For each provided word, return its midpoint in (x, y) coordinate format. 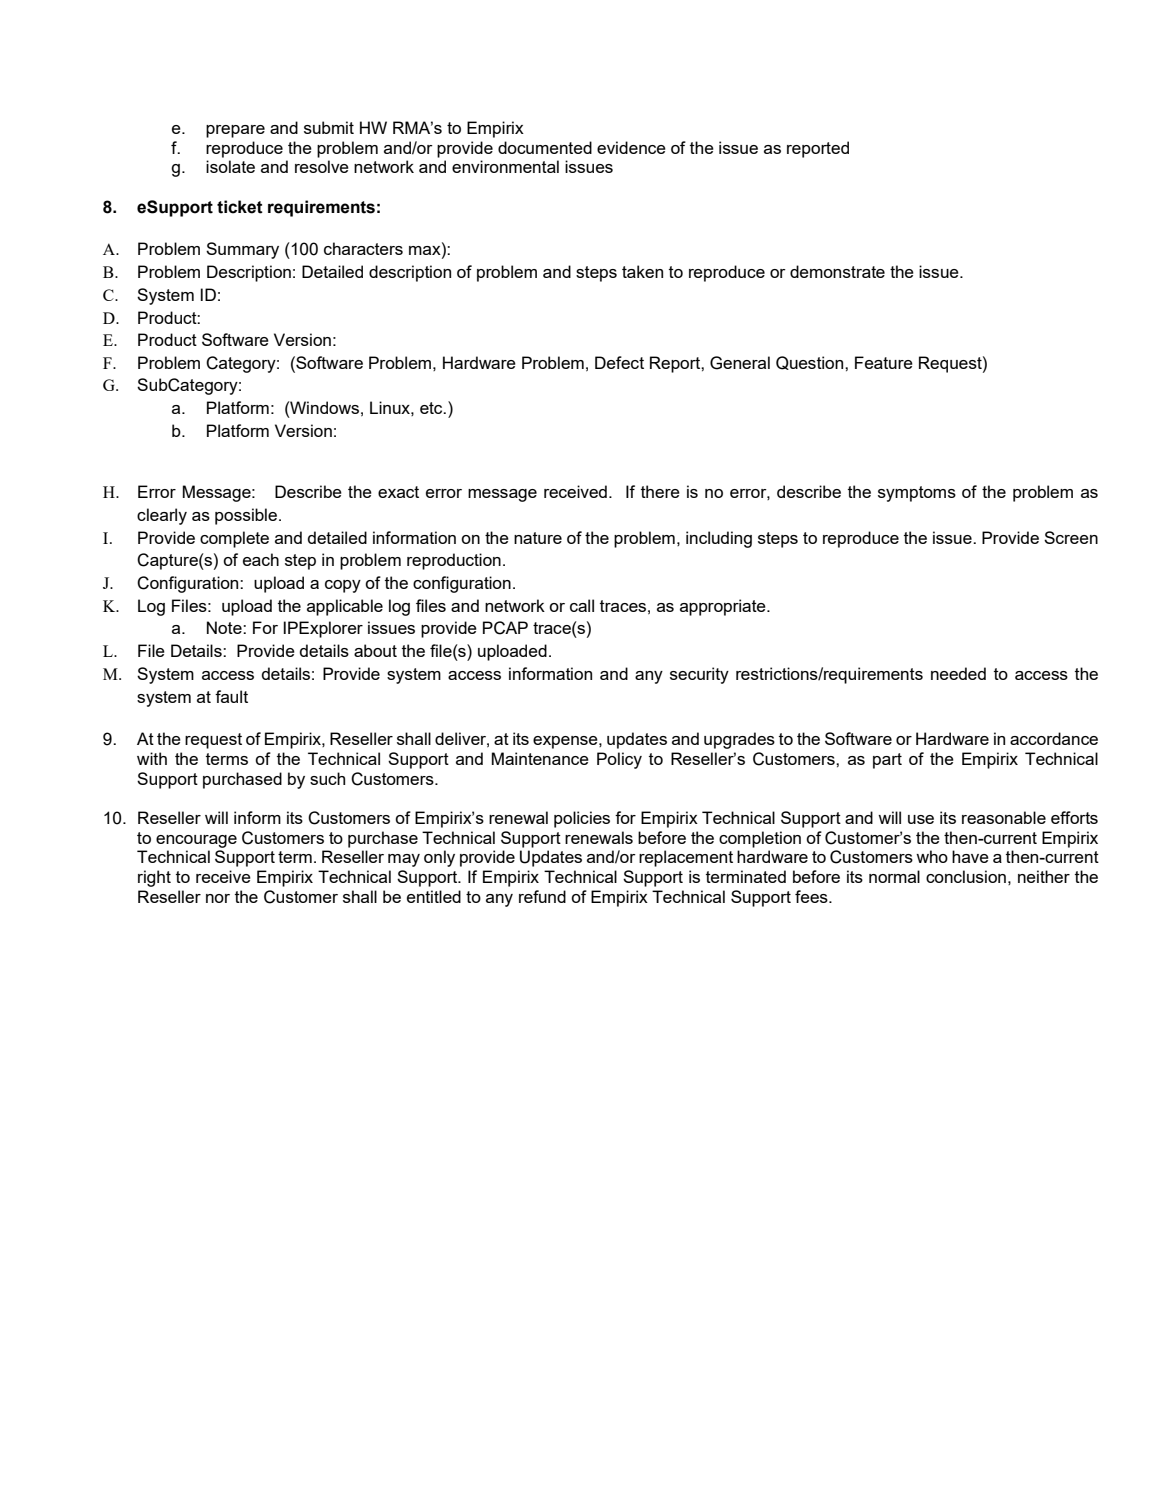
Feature (884, 362)
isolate (230, 166)
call (582, 605)
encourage (196, 841)
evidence (631, 147)
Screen (1071, 537)
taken (642, 271)
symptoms (917, 494)
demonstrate (837, 271)
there (660, 491)
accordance (1054, 738)
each (261, 559)
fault (231, 696)
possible (247, 516)
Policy (619, 760)
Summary (242, 250)
